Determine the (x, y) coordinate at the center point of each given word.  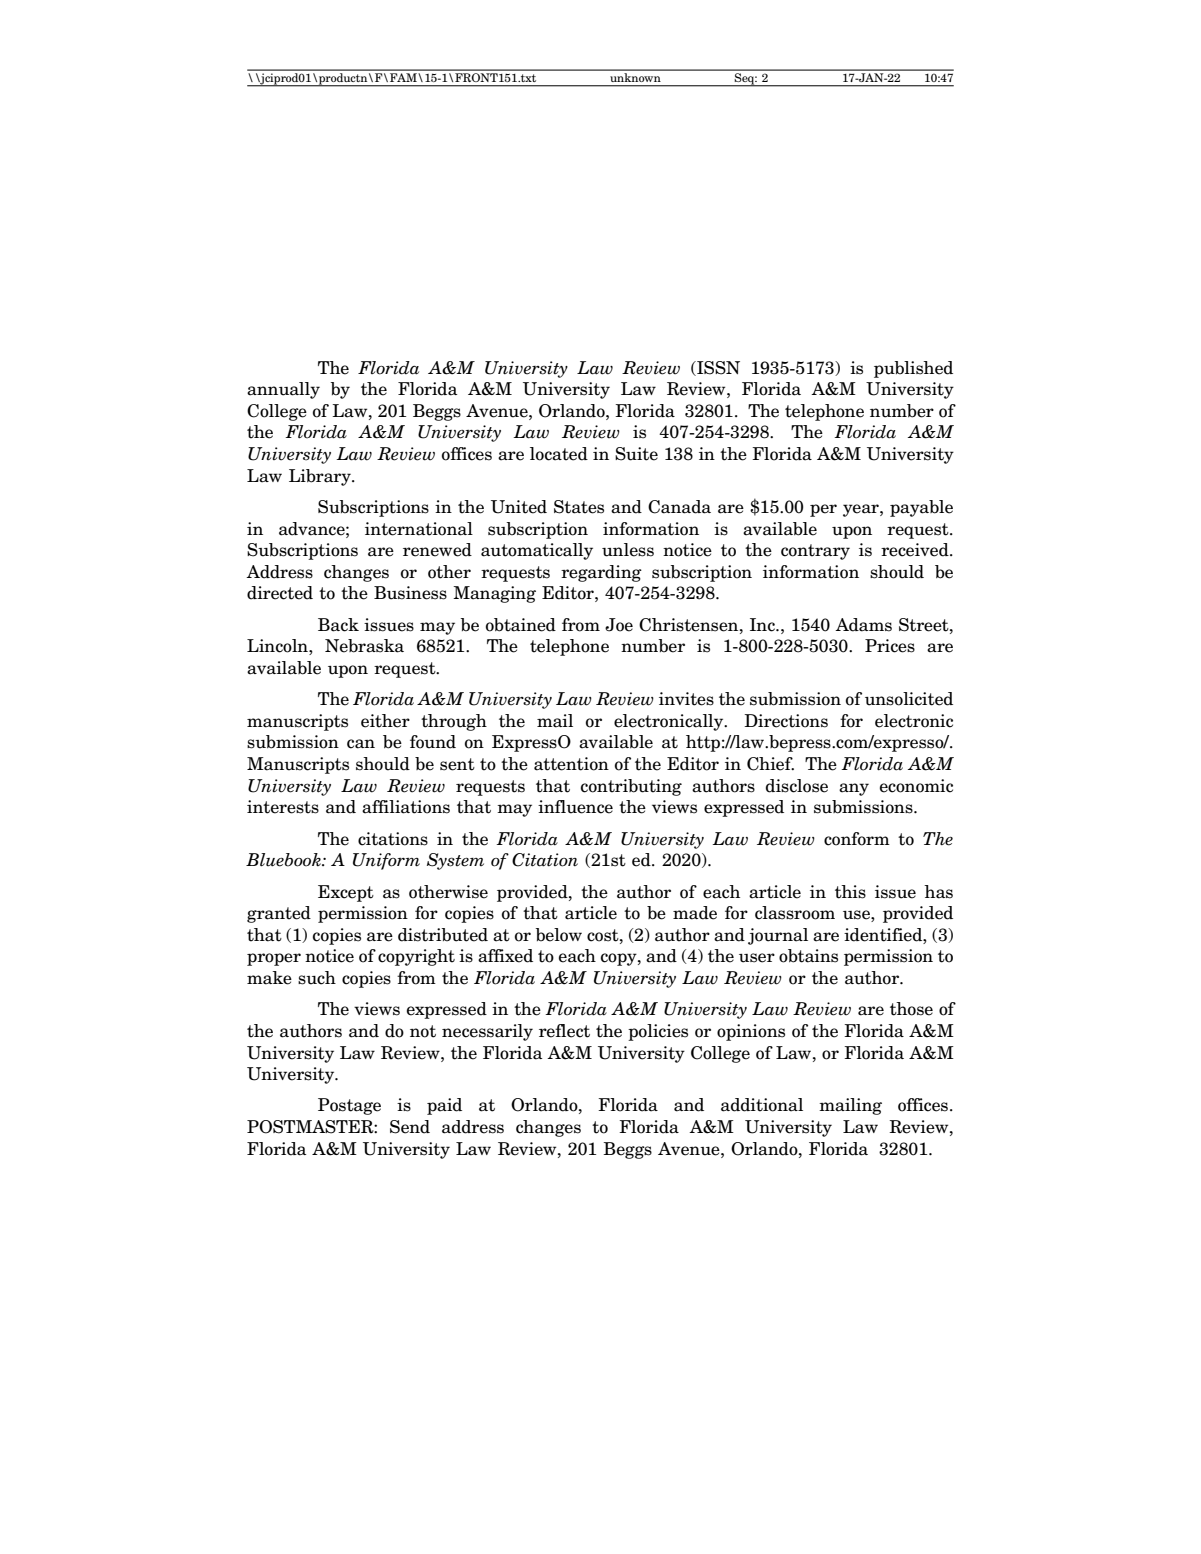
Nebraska (364, 646)
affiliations (406, 807)
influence (575, 807)
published (913, 369)
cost (604, 935)
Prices (890, 646)
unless (628, 550)
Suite (636, 454)
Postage (349, 1106)
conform (857, 839)
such (317, 978)
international (419, 529)
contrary (815, 552)
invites (686, 699)
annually (283, 390)
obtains (808, 956)
